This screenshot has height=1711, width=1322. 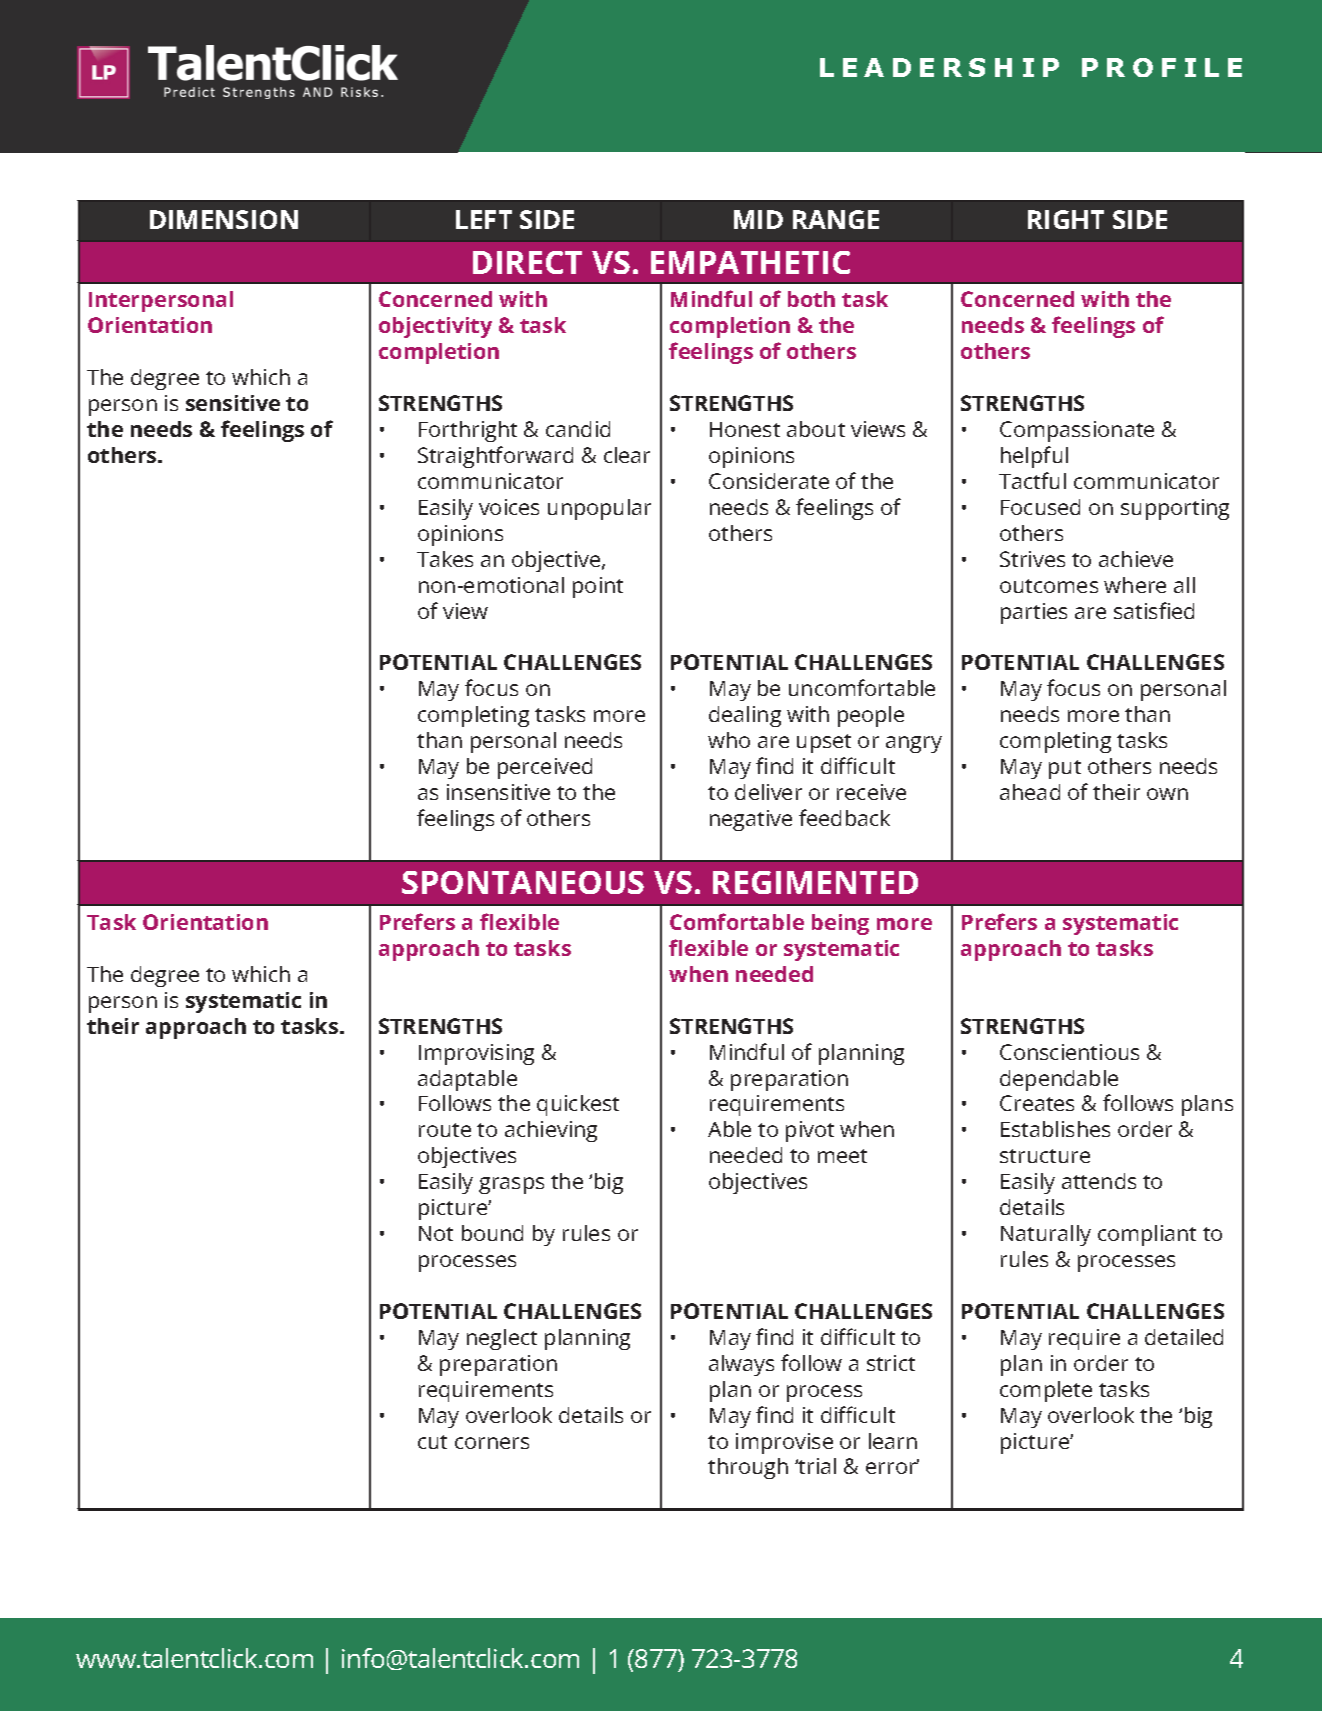 I want to click on through, so click(x=748, y=1468).
